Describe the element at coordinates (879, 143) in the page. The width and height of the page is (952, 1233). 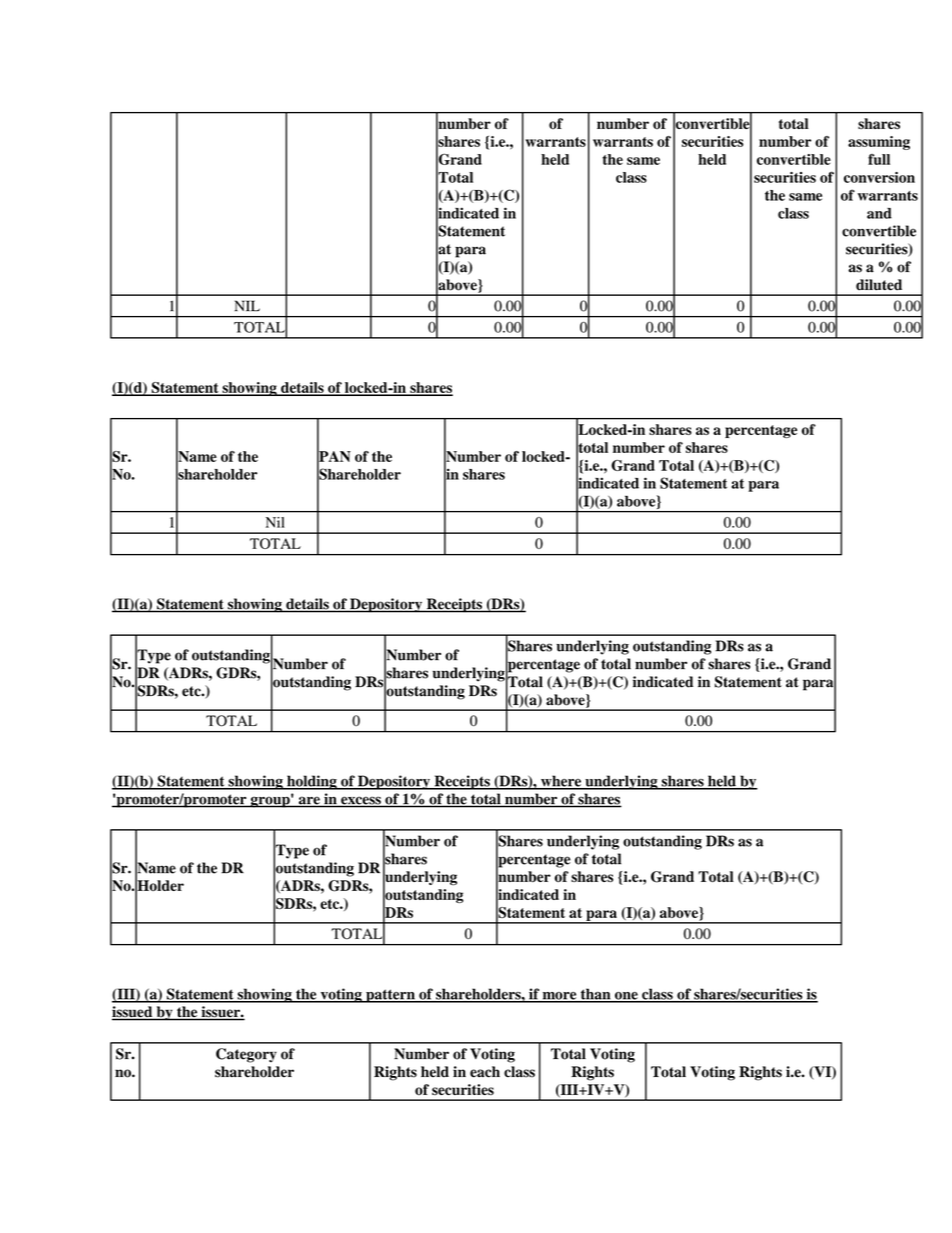
I see `assuming` at that location.
